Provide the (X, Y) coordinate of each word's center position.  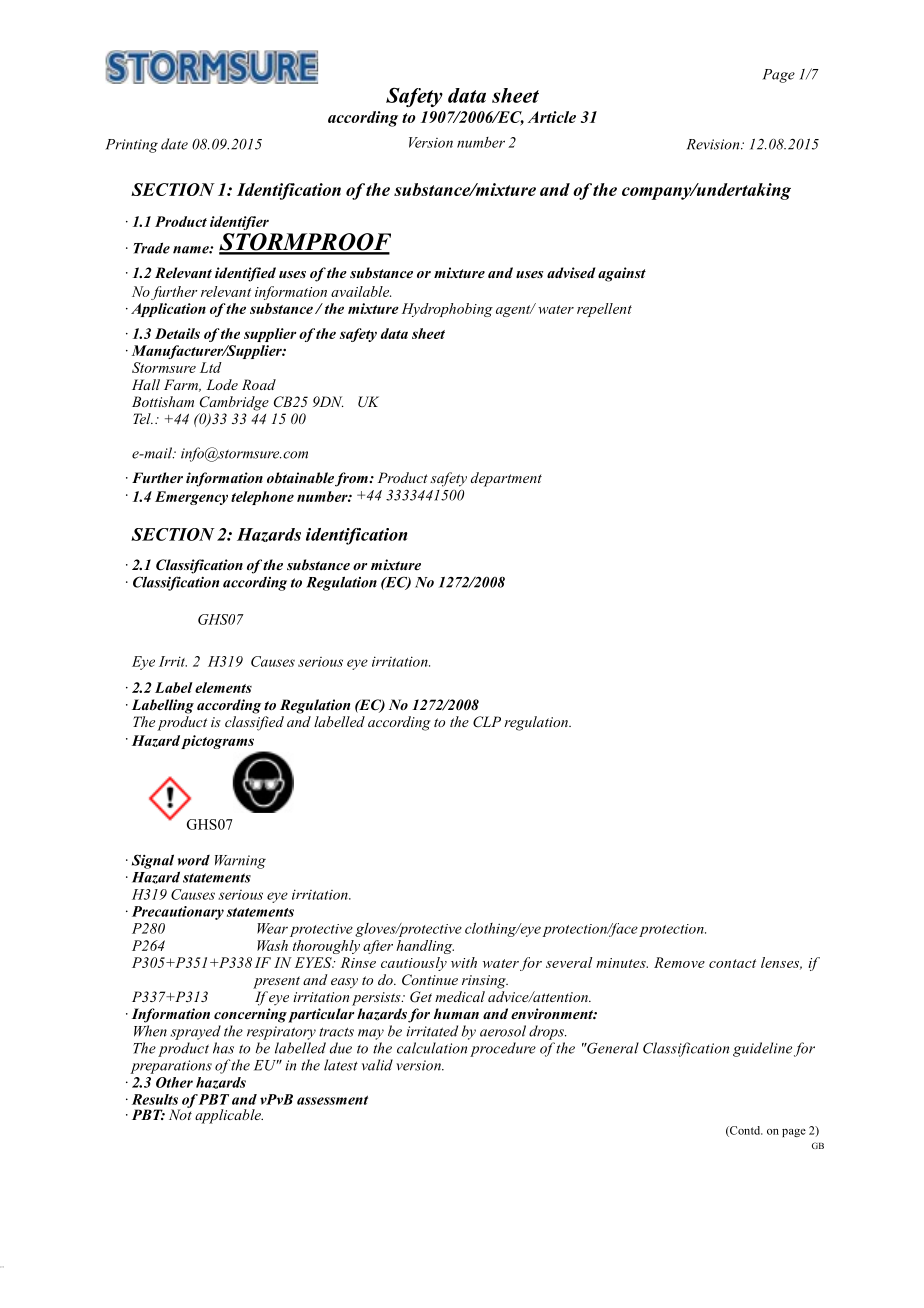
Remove (679, 962)
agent (514, 311)
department (506, 479)
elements (223, 687)
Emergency (191, 498)
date (174, 144)
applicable (229, 1116)
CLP (487, 722)
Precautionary (178, 913)
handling (425, 947)
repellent (604, 310)
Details (177, 333)
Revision (714, 144)
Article (552, 117)
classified (254, 723)
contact (732, 963)
